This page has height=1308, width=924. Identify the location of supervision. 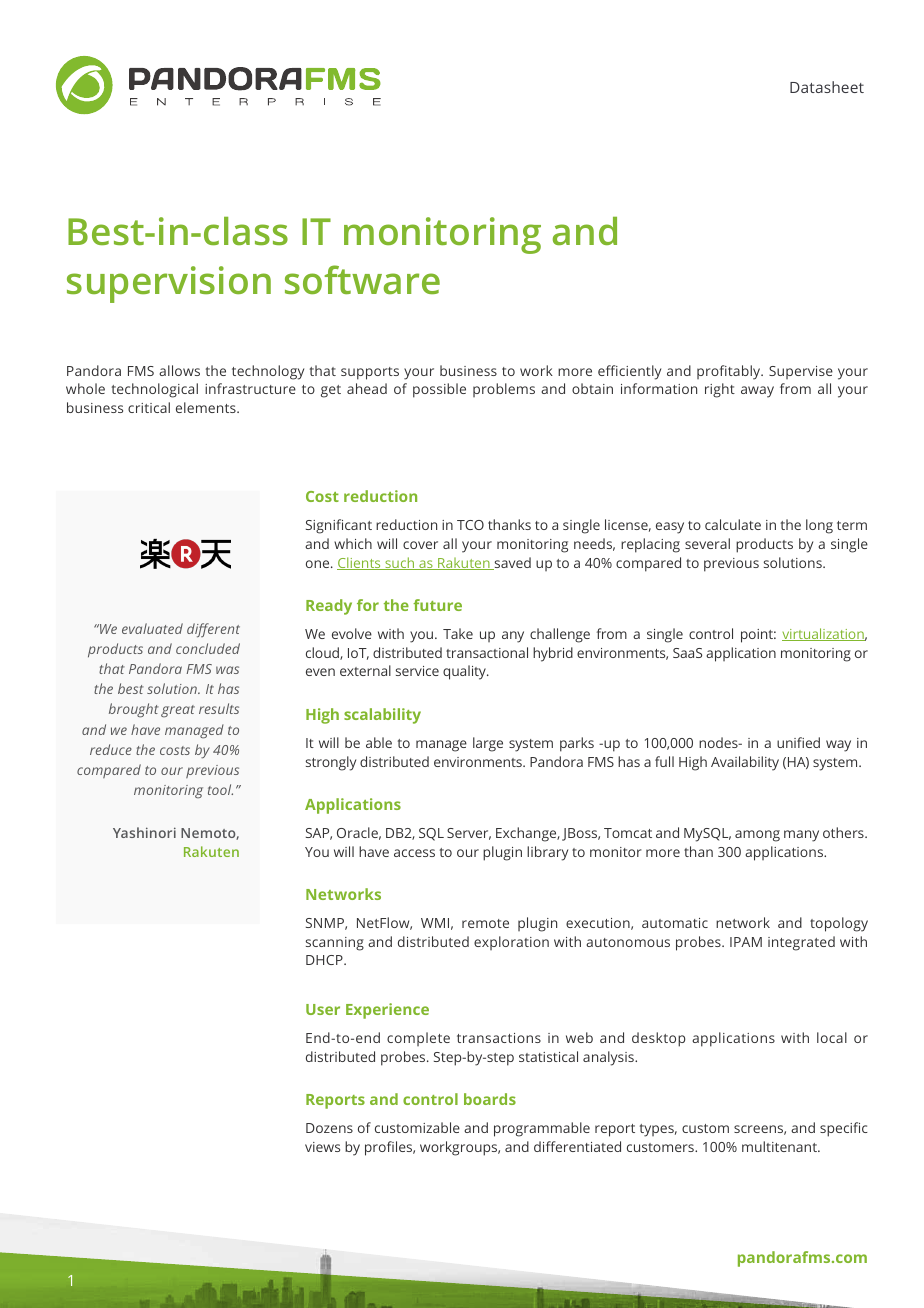
(169, 284).
